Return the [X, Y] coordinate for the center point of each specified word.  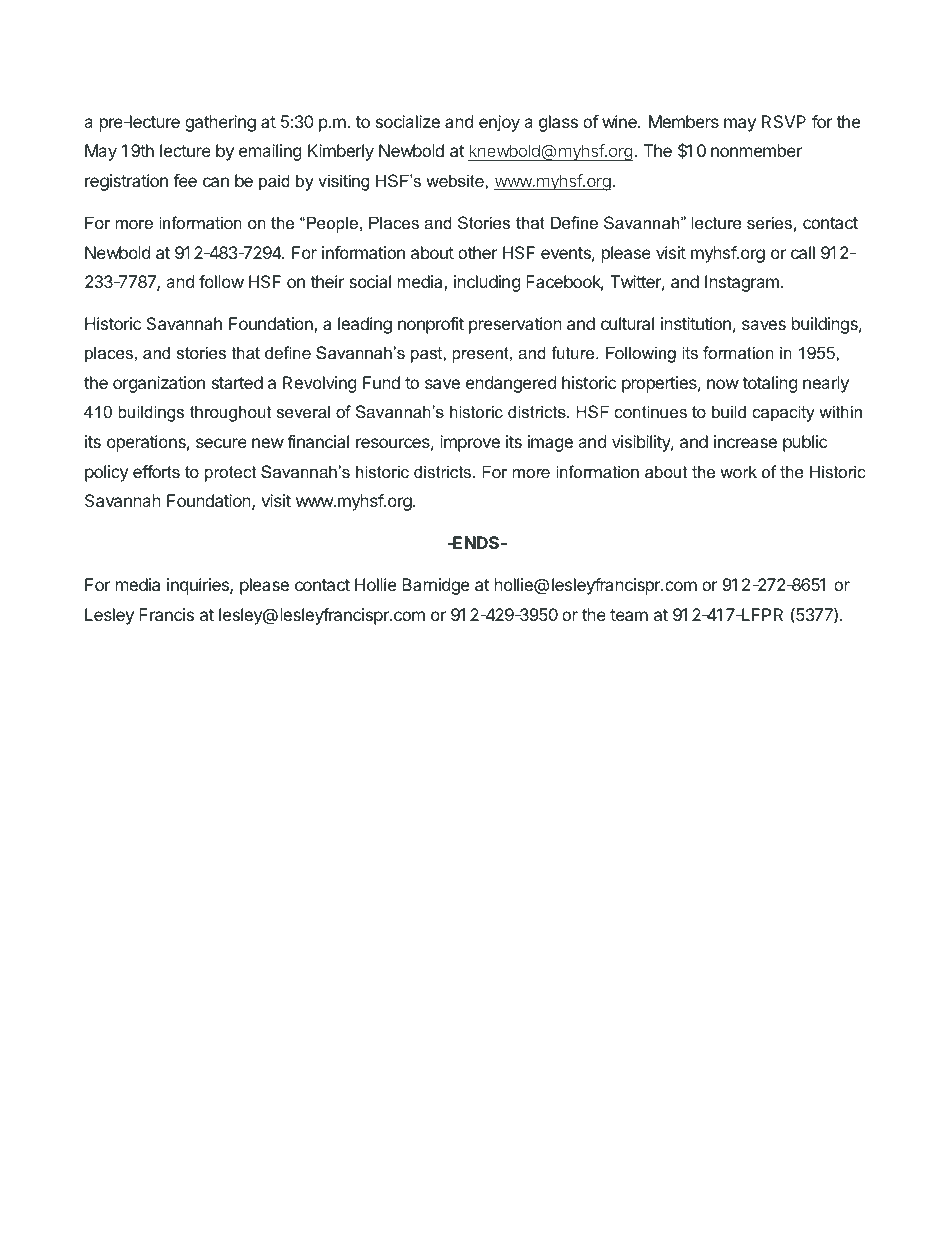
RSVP [784, 121]
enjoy [499, 123]
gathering [220, 123]
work [738, 471]
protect [230, 474]
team [629, 615]
